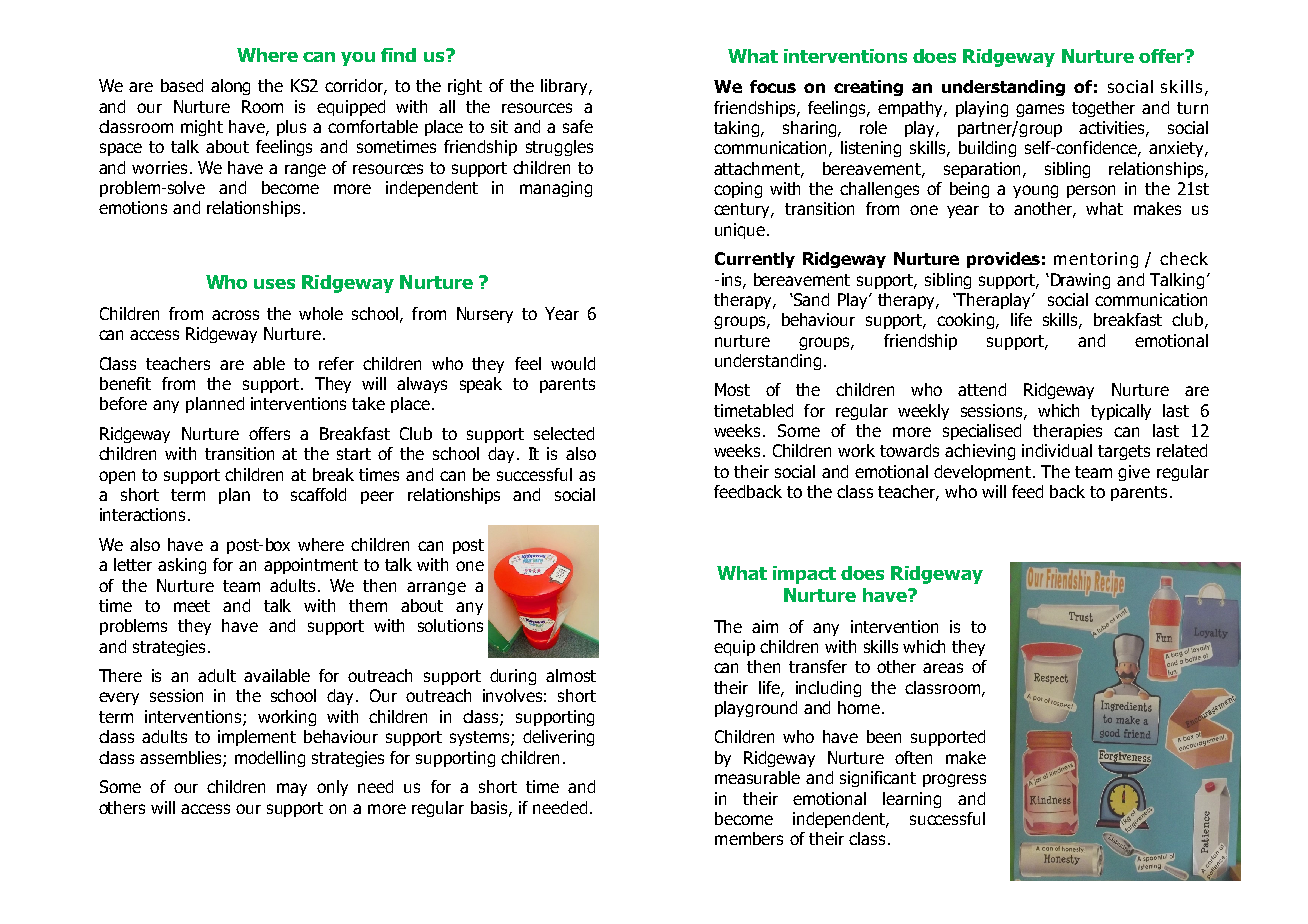 Image resolution: width=1308 pixels, height=924 pixels. I want to click on library, so click(566, 87).
